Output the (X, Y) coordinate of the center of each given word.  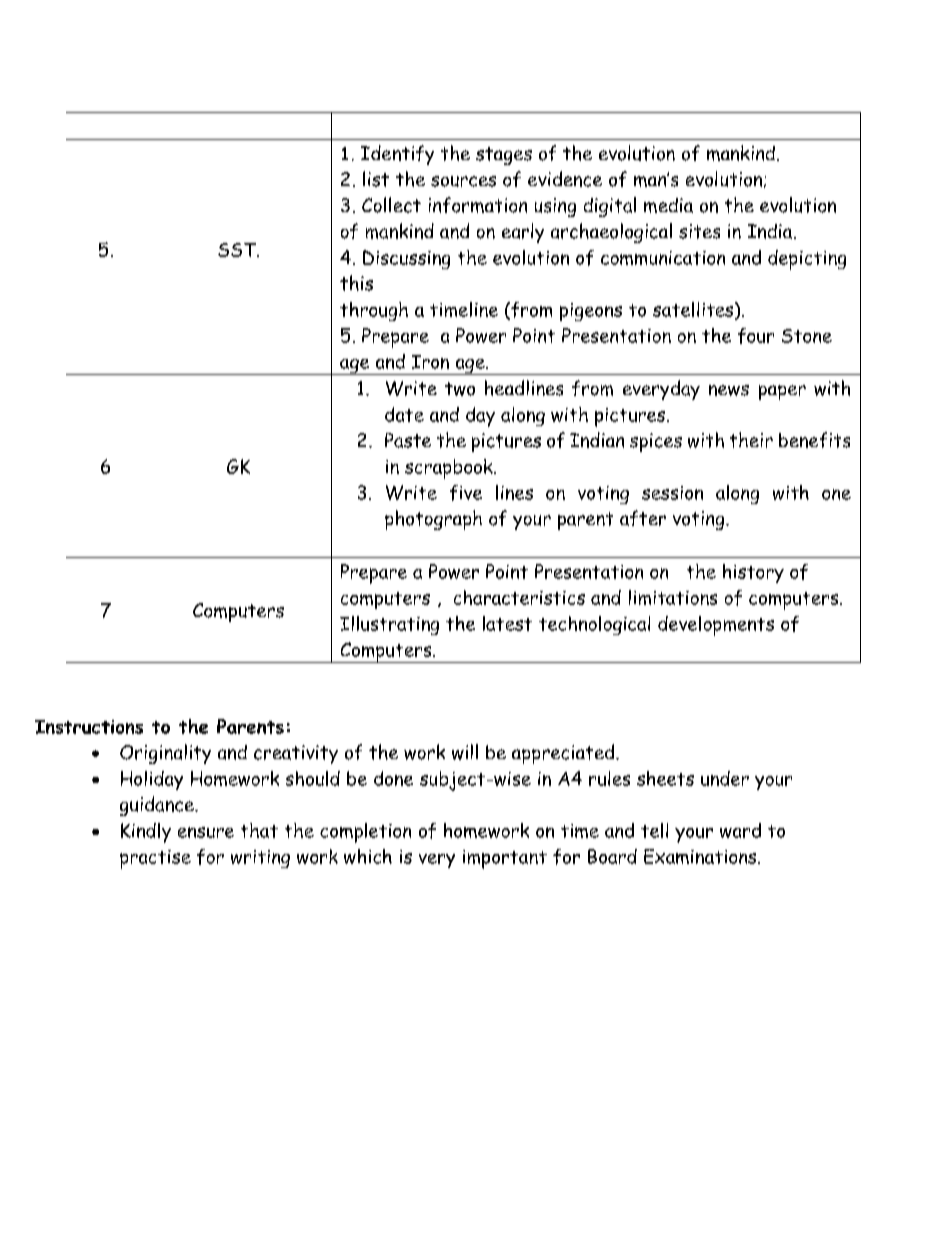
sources (463, 181)
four (756, 336)
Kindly (146, 833)
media (668, 205)
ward (740, 830)
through (374, 311)
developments (716, 626)
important (505, 859)
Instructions (89, 727)
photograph (433, 520)
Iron (430, 362)
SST (238, 250)
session (672, 493)
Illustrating (389, 625)
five (466, 493)
